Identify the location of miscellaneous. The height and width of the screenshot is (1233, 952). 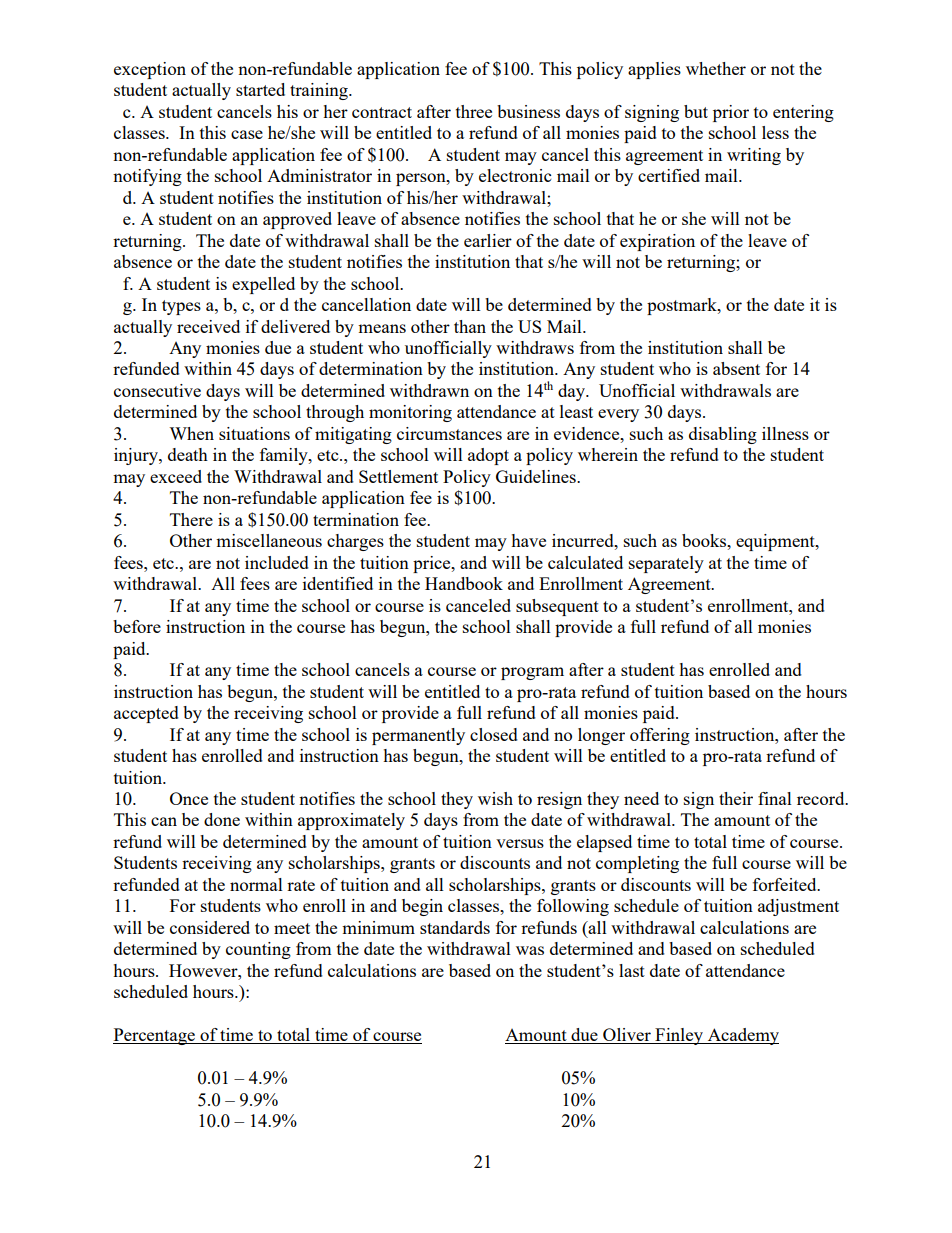
(269, 540).
